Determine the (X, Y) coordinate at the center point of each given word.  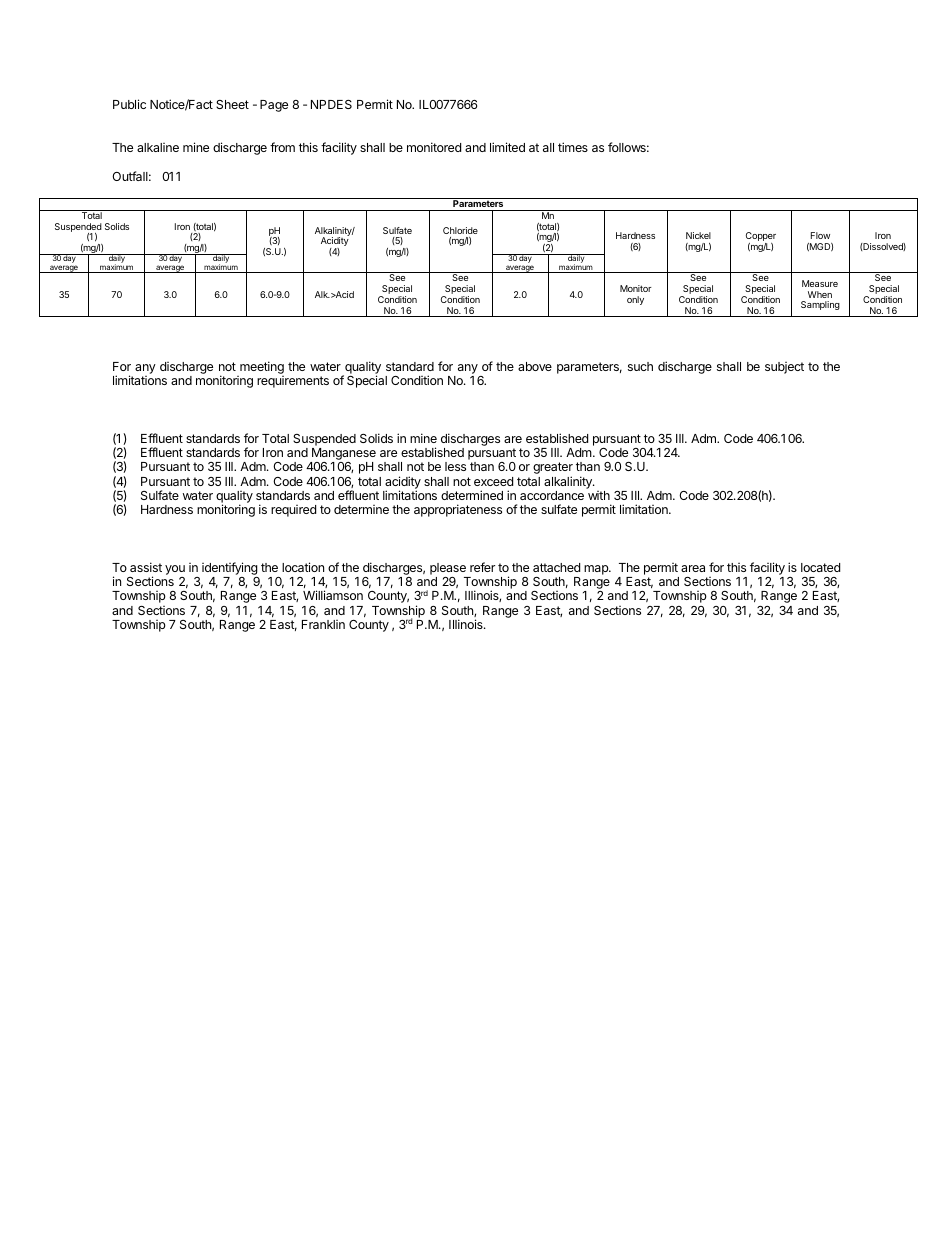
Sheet (232, 104)
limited (507, 147)
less (455, 466)
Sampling (820, 305)
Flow (820, 235)
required (293, 511)
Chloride (460, 230)
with (599, 495)
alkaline (158, 147)
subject (784, 368)
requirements (293, 382)
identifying (230, 568)
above (535, 366)
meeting (261, 369)
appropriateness (458, 510)
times (573, 147)
